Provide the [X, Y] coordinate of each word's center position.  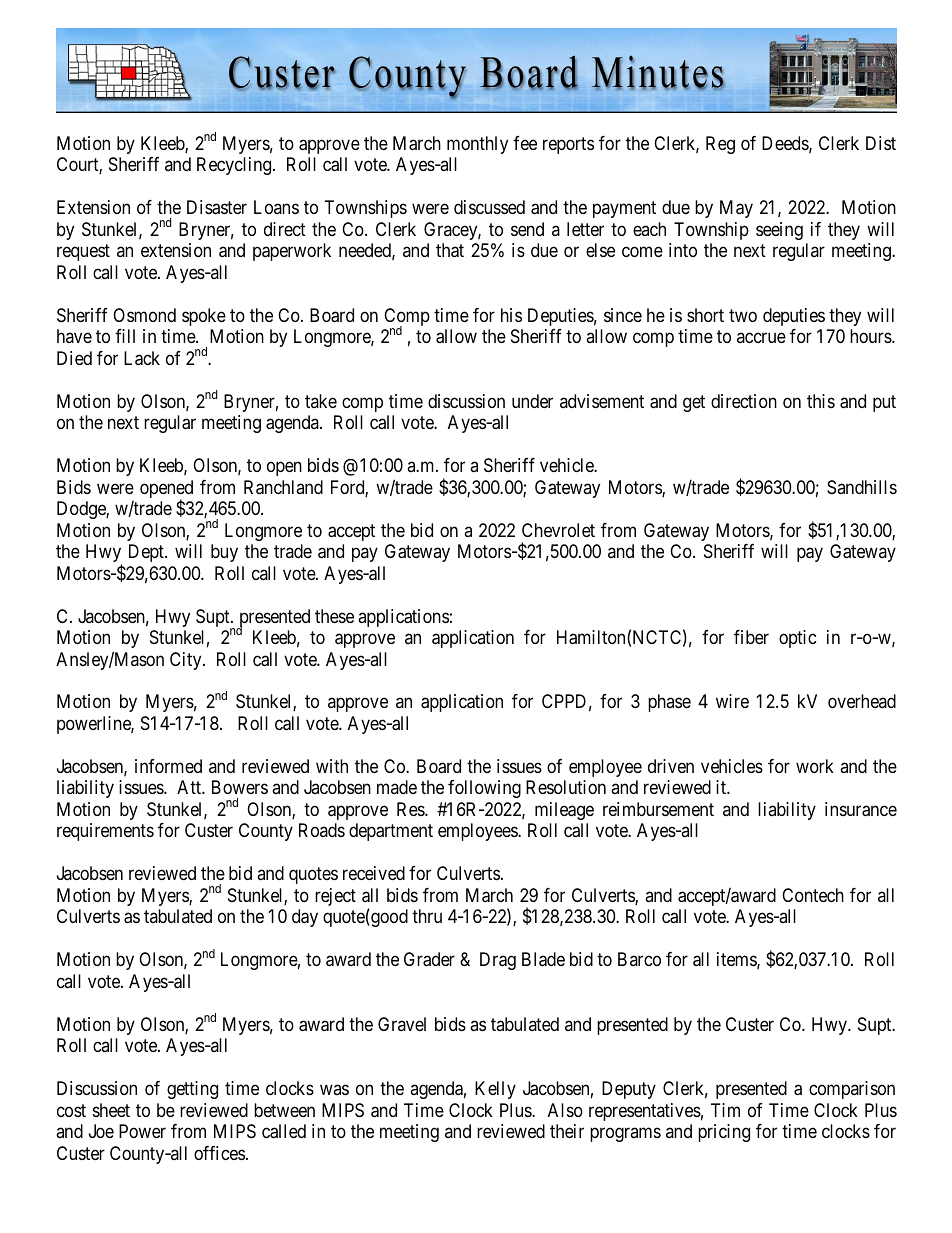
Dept [147, 553]
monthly [477, 145]
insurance [861, 809]
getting [192, 1090]
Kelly [495, 1090]
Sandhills [862, 487]
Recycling [235, 166]
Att [190, 787]
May [736, 209]
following [484, 789]
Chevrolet [558, 530]
